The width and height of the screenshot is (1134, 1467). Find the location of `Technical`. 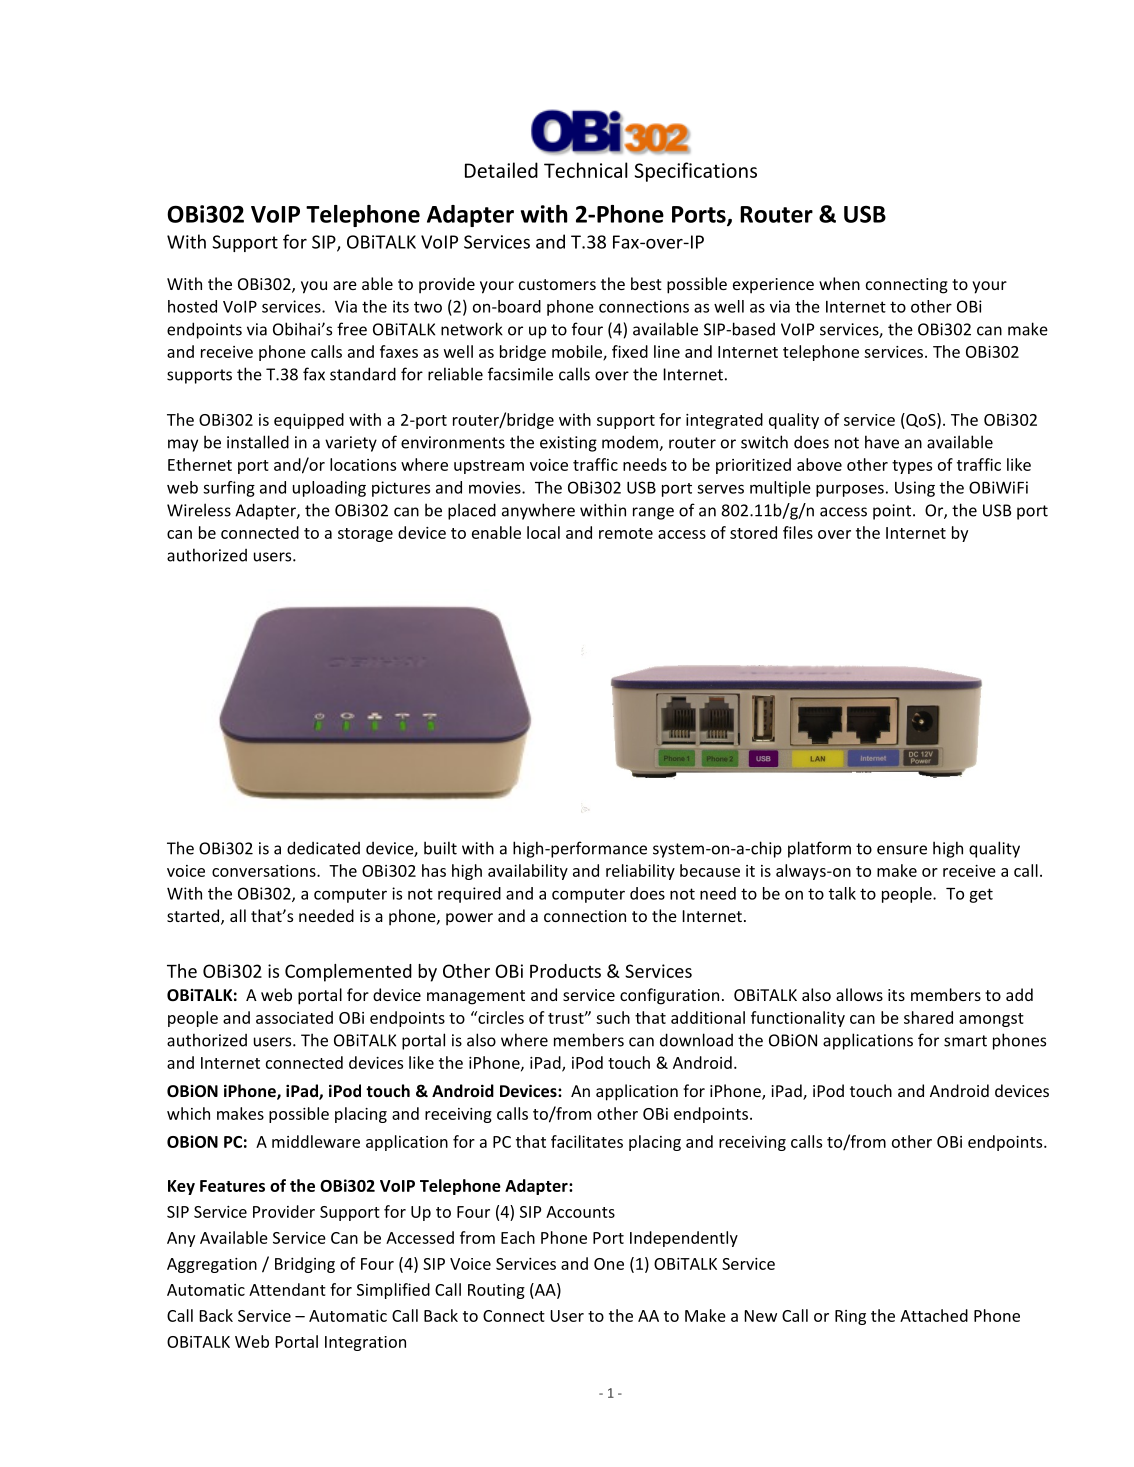

Technical is located at coordinates (586, 170).
